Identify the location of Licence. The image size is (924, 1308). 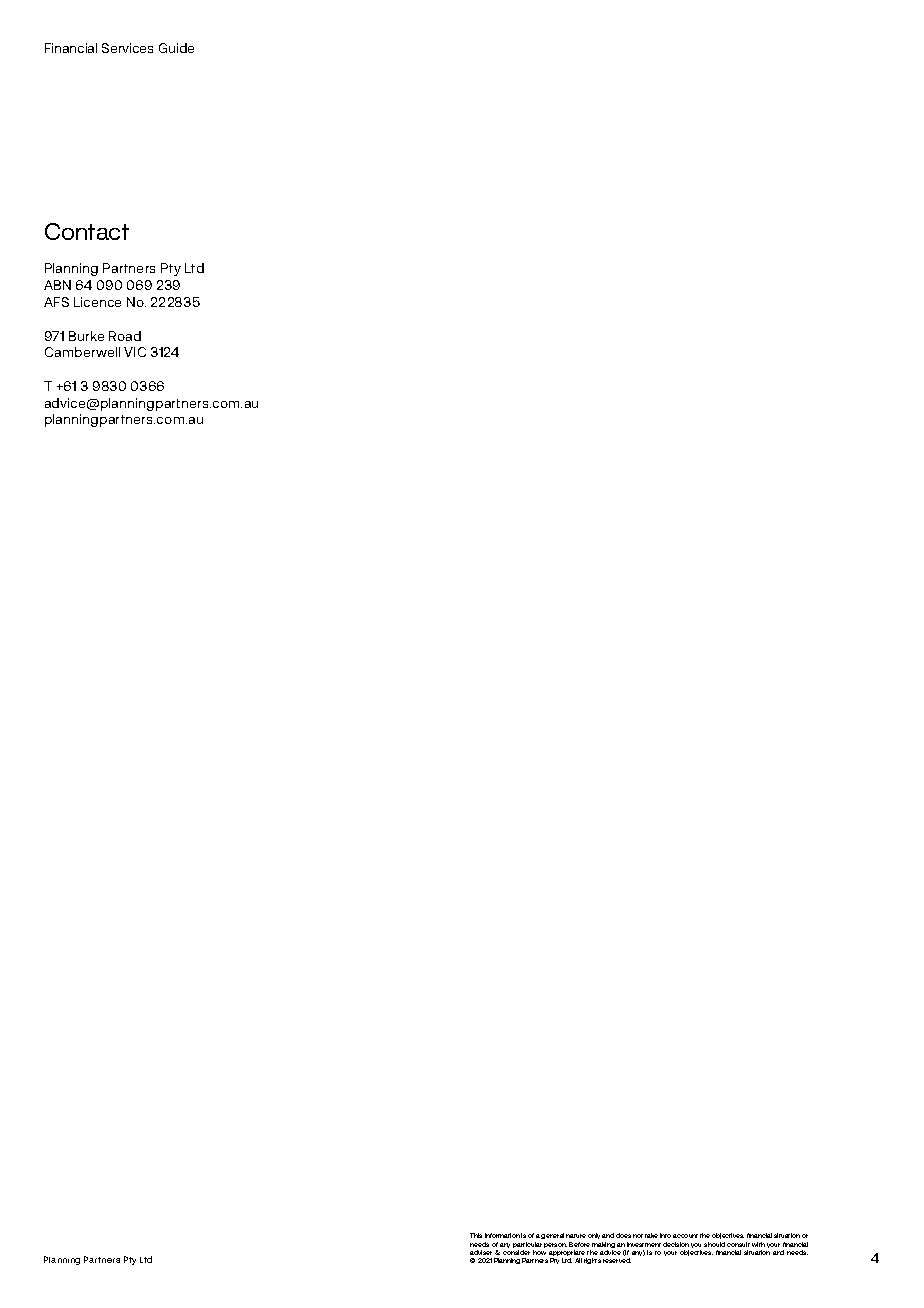
(97, 302).
